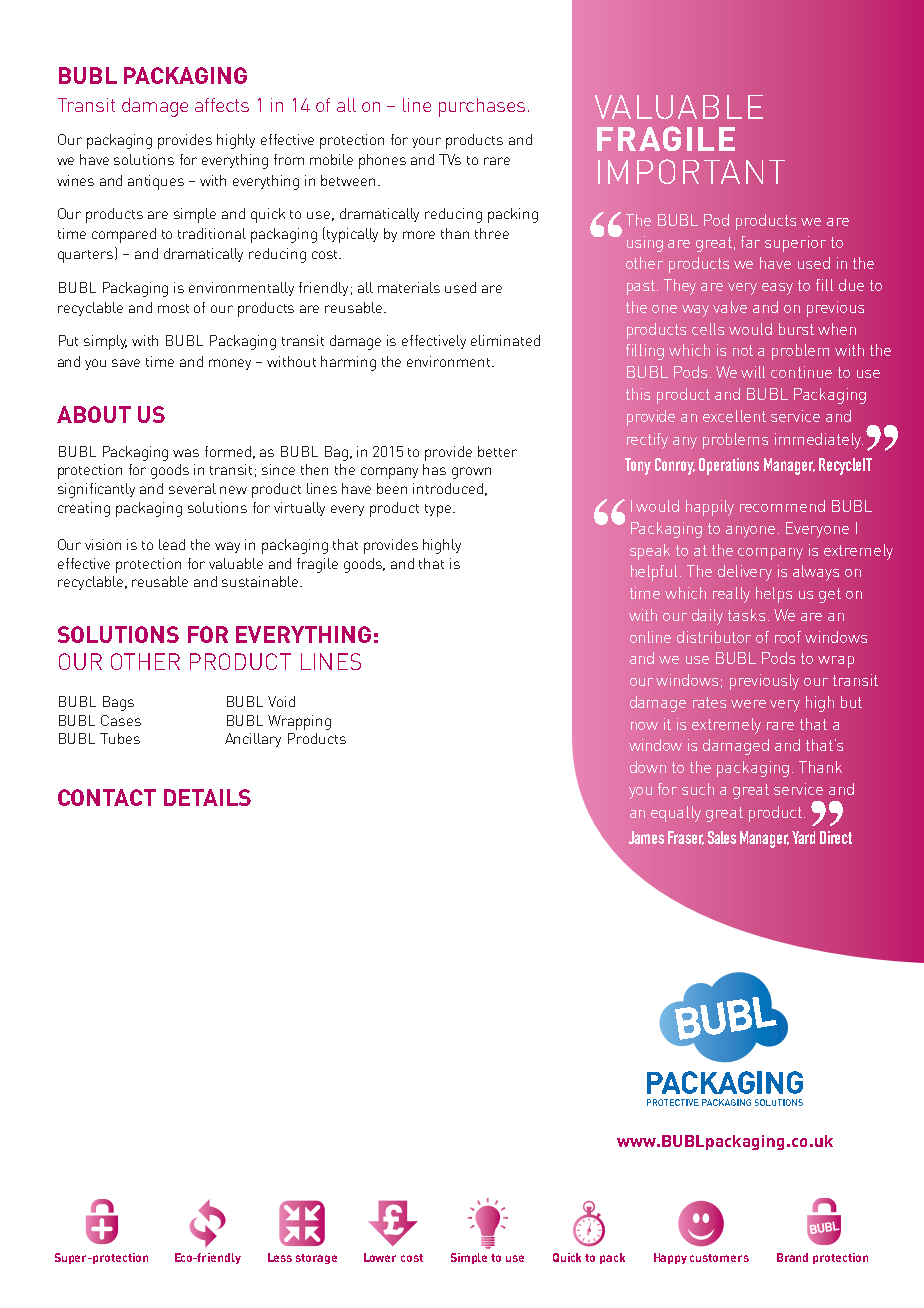 The image size is (924, 1308). I want to click on helps, so click(774, 595).
